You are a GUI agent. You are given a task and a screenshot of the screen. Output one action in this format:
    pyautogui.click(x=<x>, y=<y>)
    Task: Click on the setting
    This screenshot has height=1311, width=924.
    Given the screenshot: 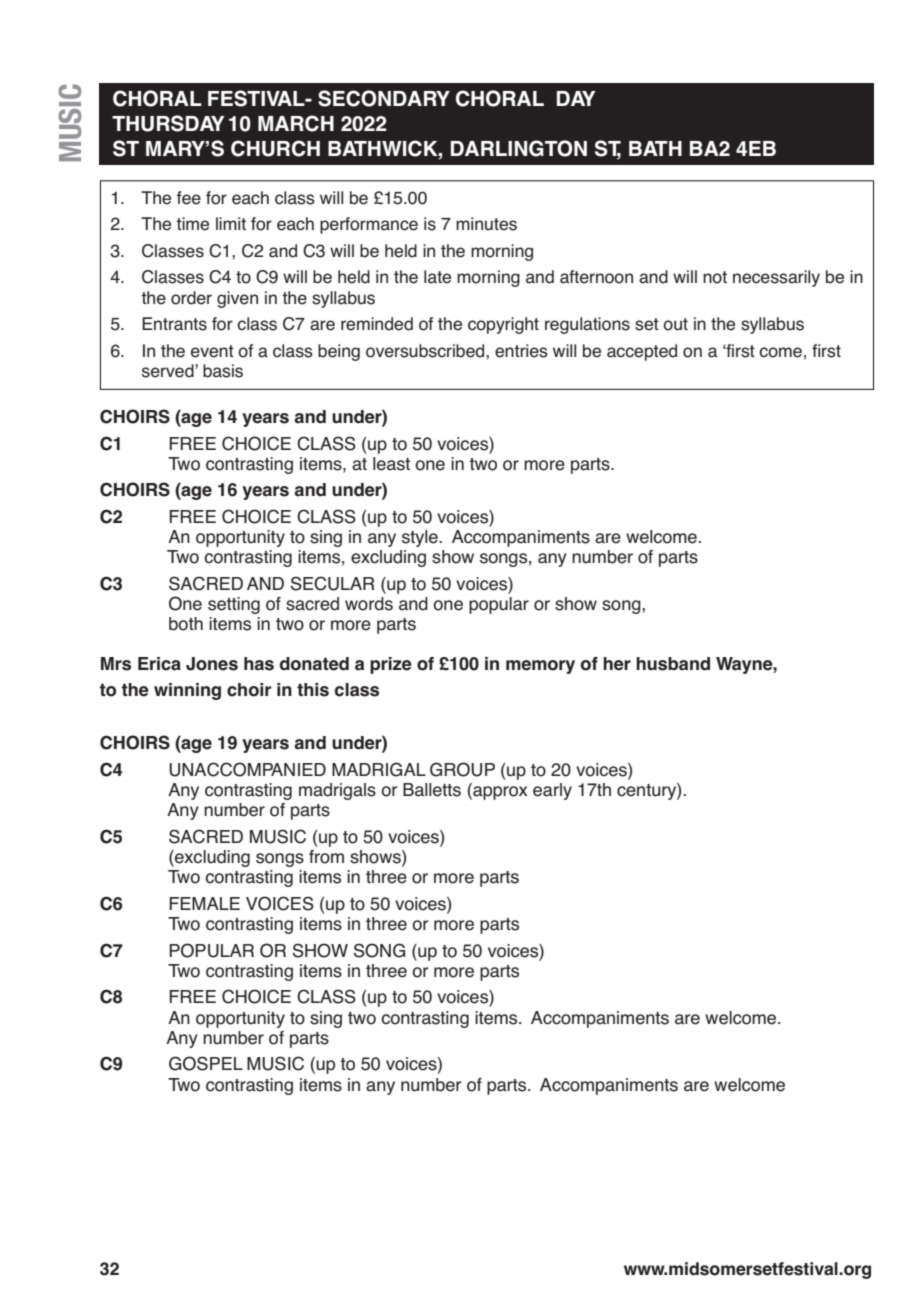 What is the action you would take?
    pyautogui.click(x=234, y=605)
